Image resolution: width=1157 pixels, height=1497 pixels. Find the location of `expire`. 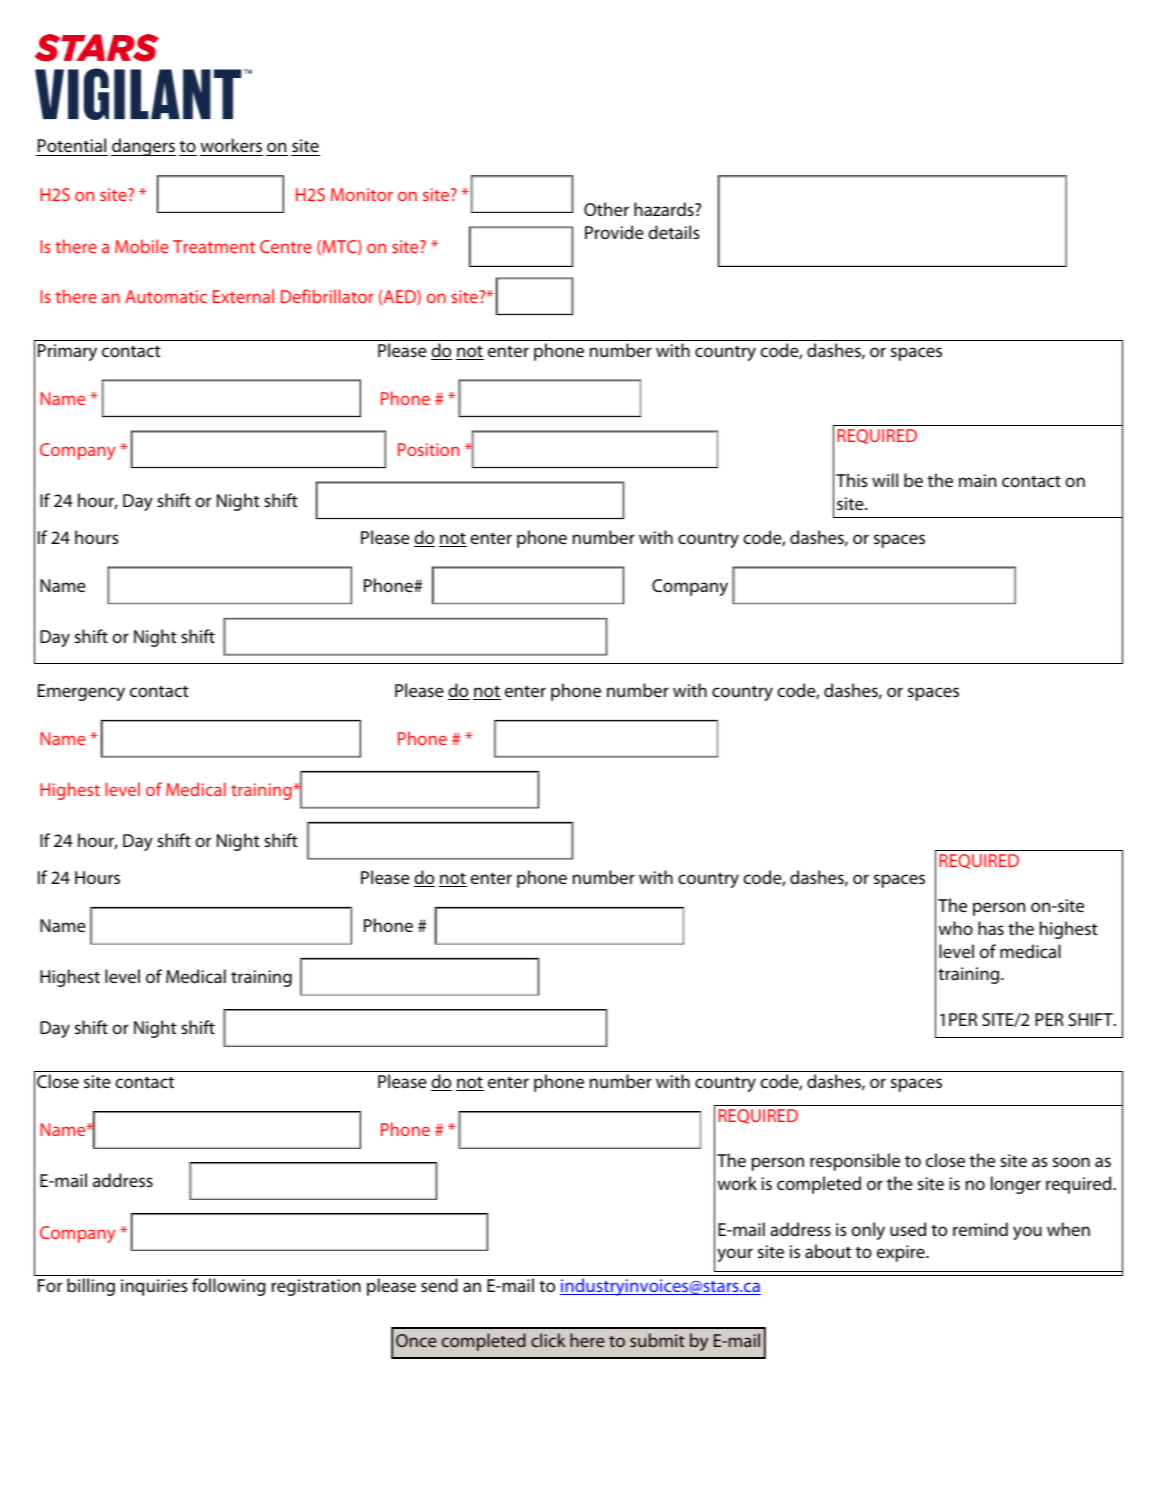

expire is located at coordinates (902, 1253).
